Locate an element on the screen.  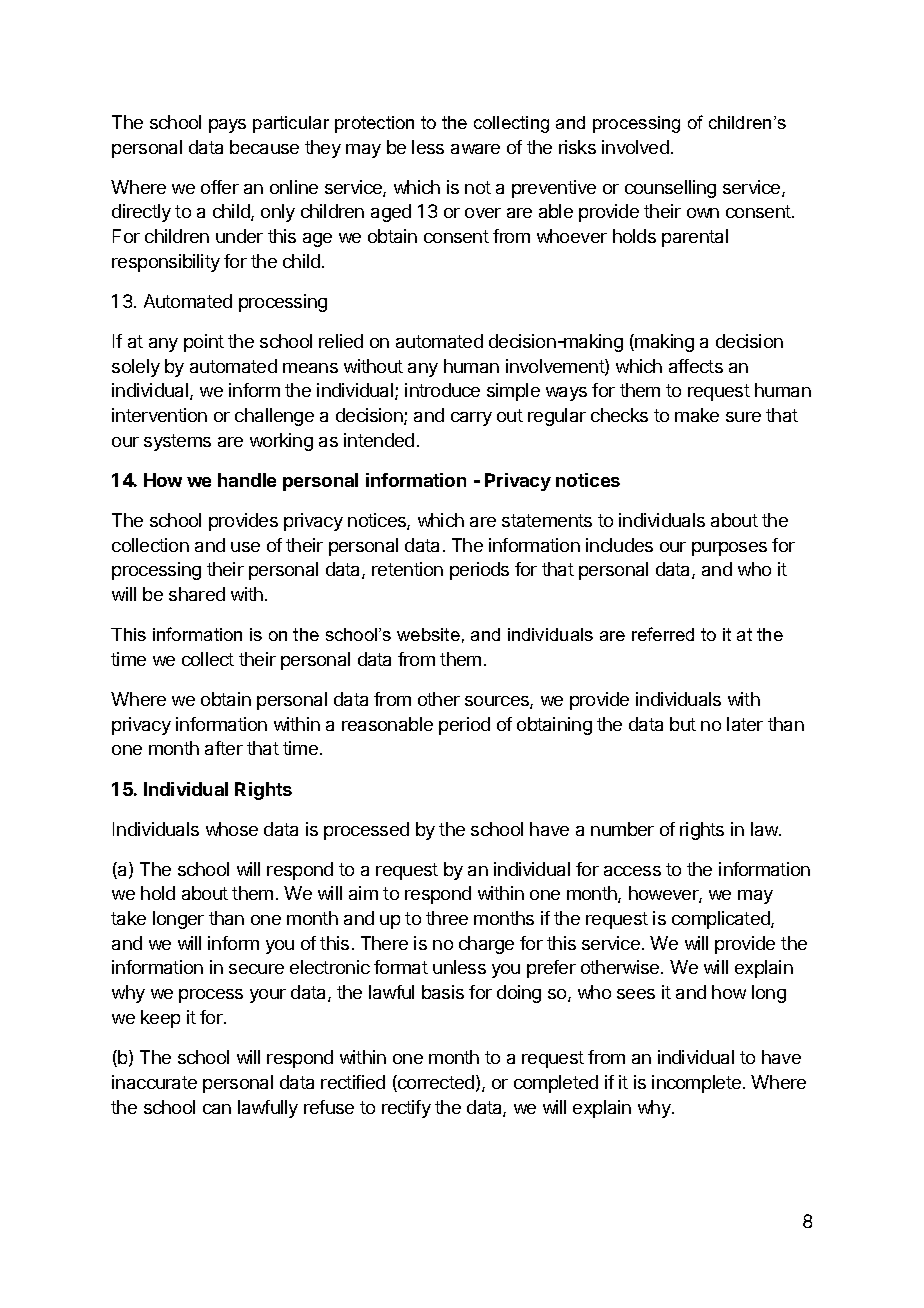
website is located at coordinates (428, 634).
